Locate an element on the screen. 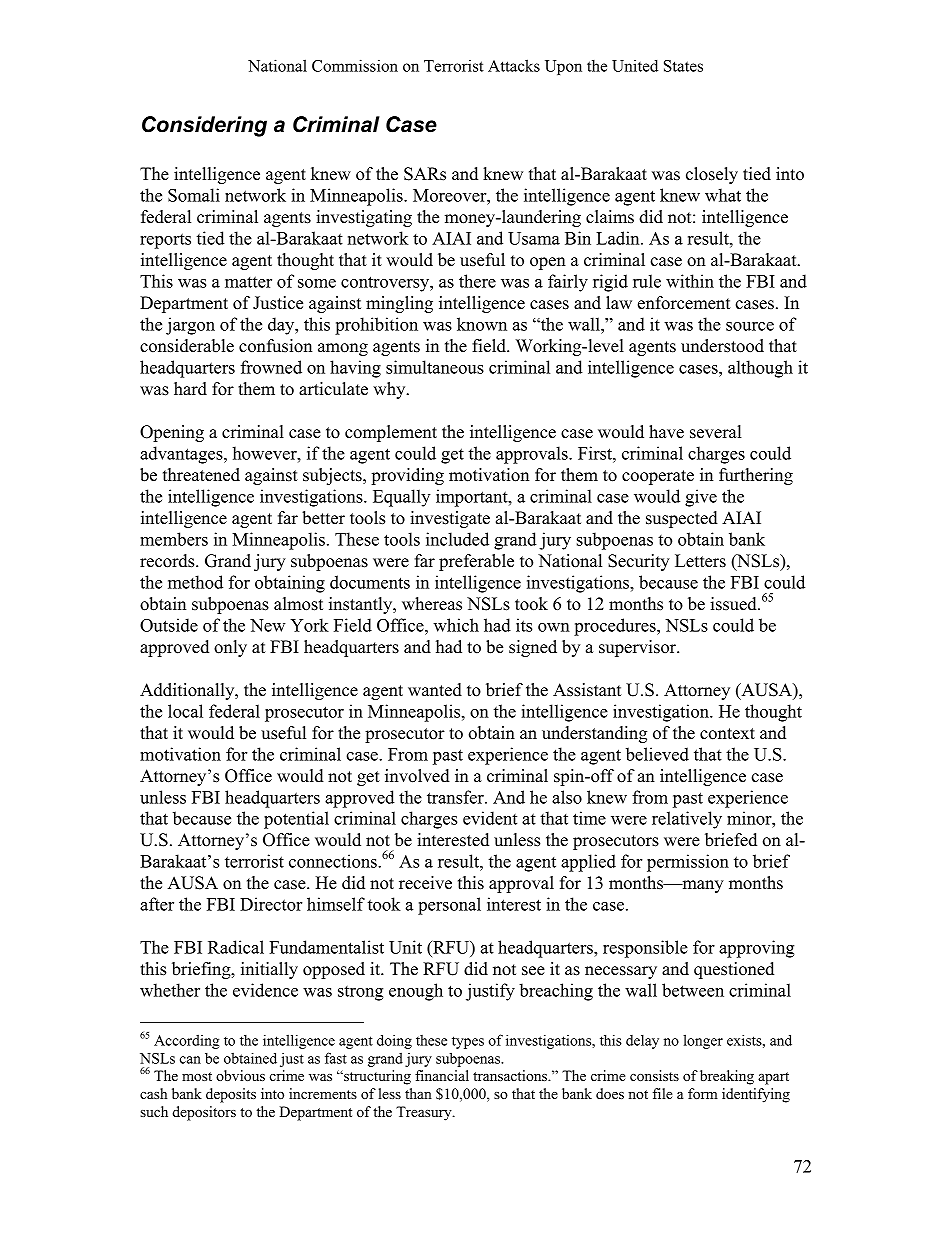 The width and height of the screenshot is (952, 1233). Letters is located at coordinates (700, 561).
